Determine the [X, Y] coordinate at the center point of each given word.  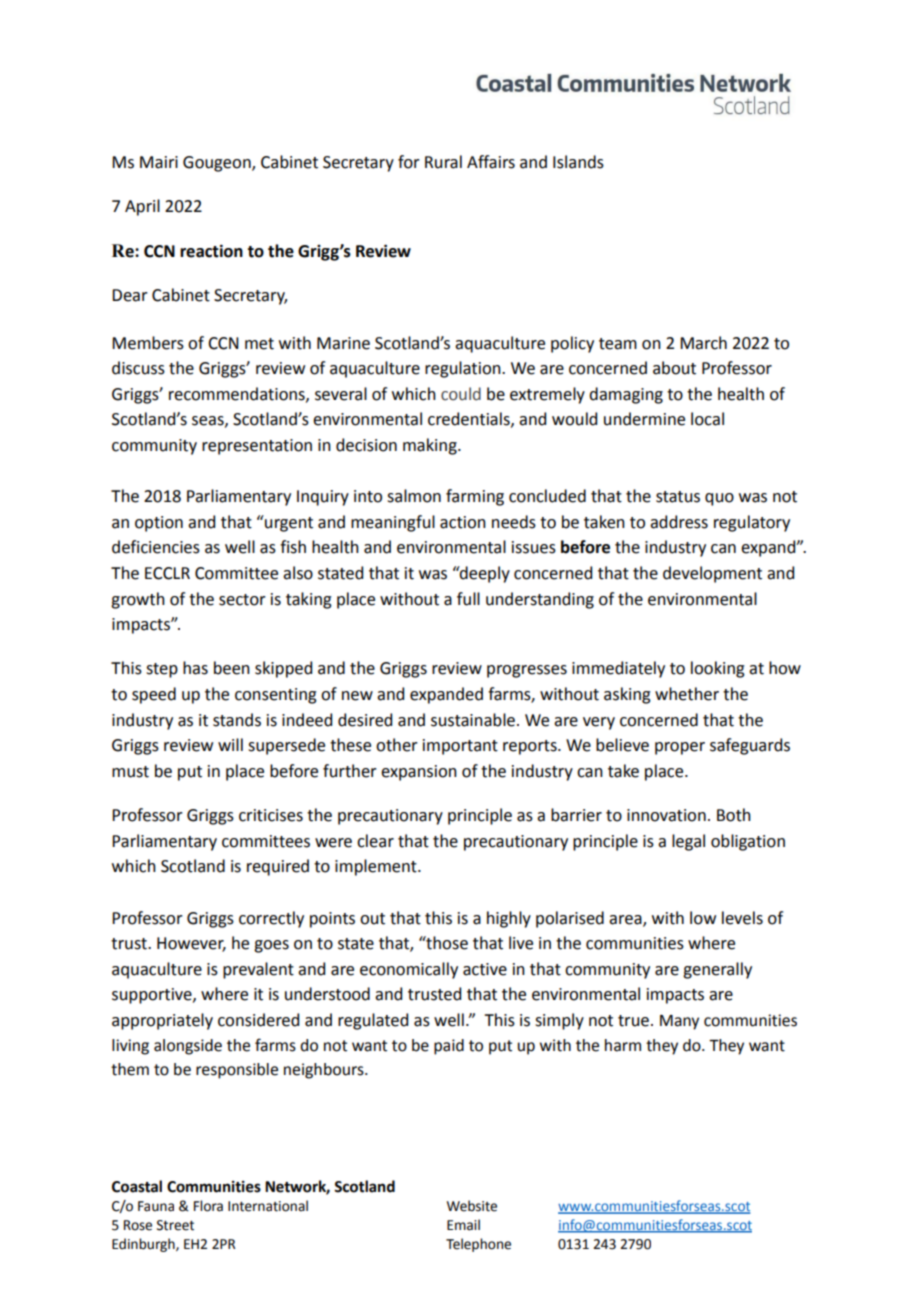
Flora [208, 1206]
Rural [443, 162]
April [142, 207]
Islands [578, 162]
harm [623, 1045]
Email [463, 1225]
